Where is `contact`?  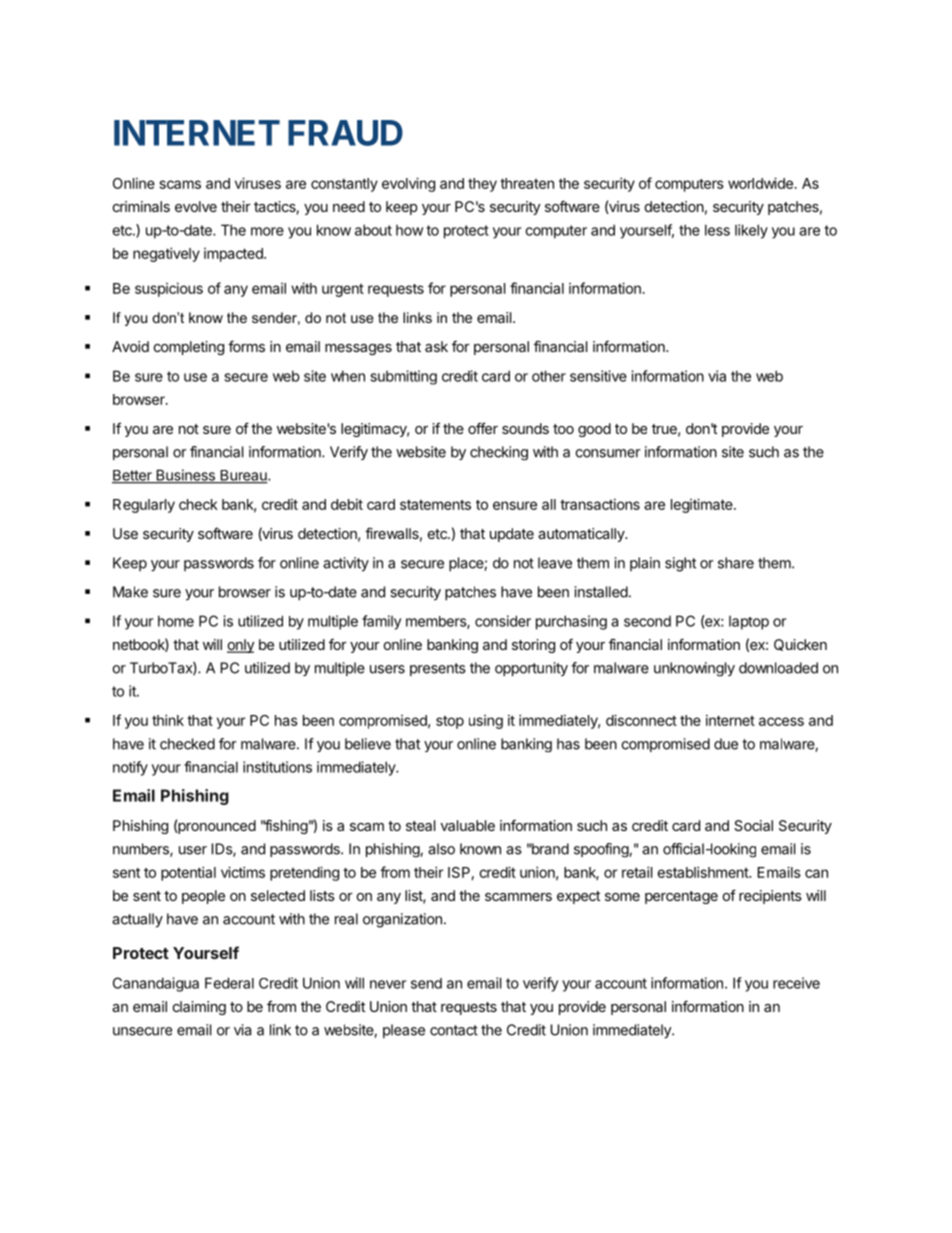 contact is located at coordinates (454, 1030).
